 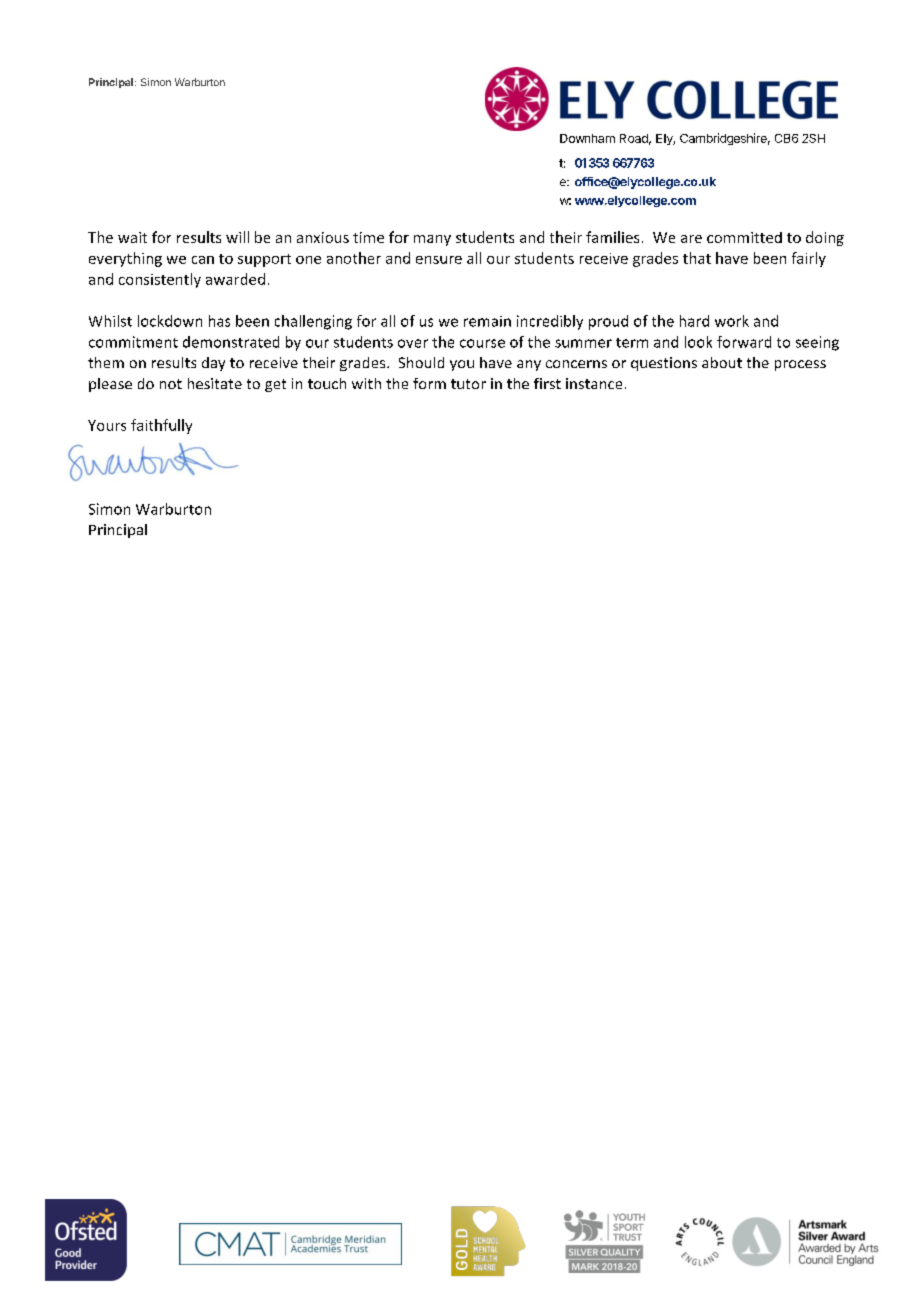 I want to click on will, so click(x=237, y=237).
